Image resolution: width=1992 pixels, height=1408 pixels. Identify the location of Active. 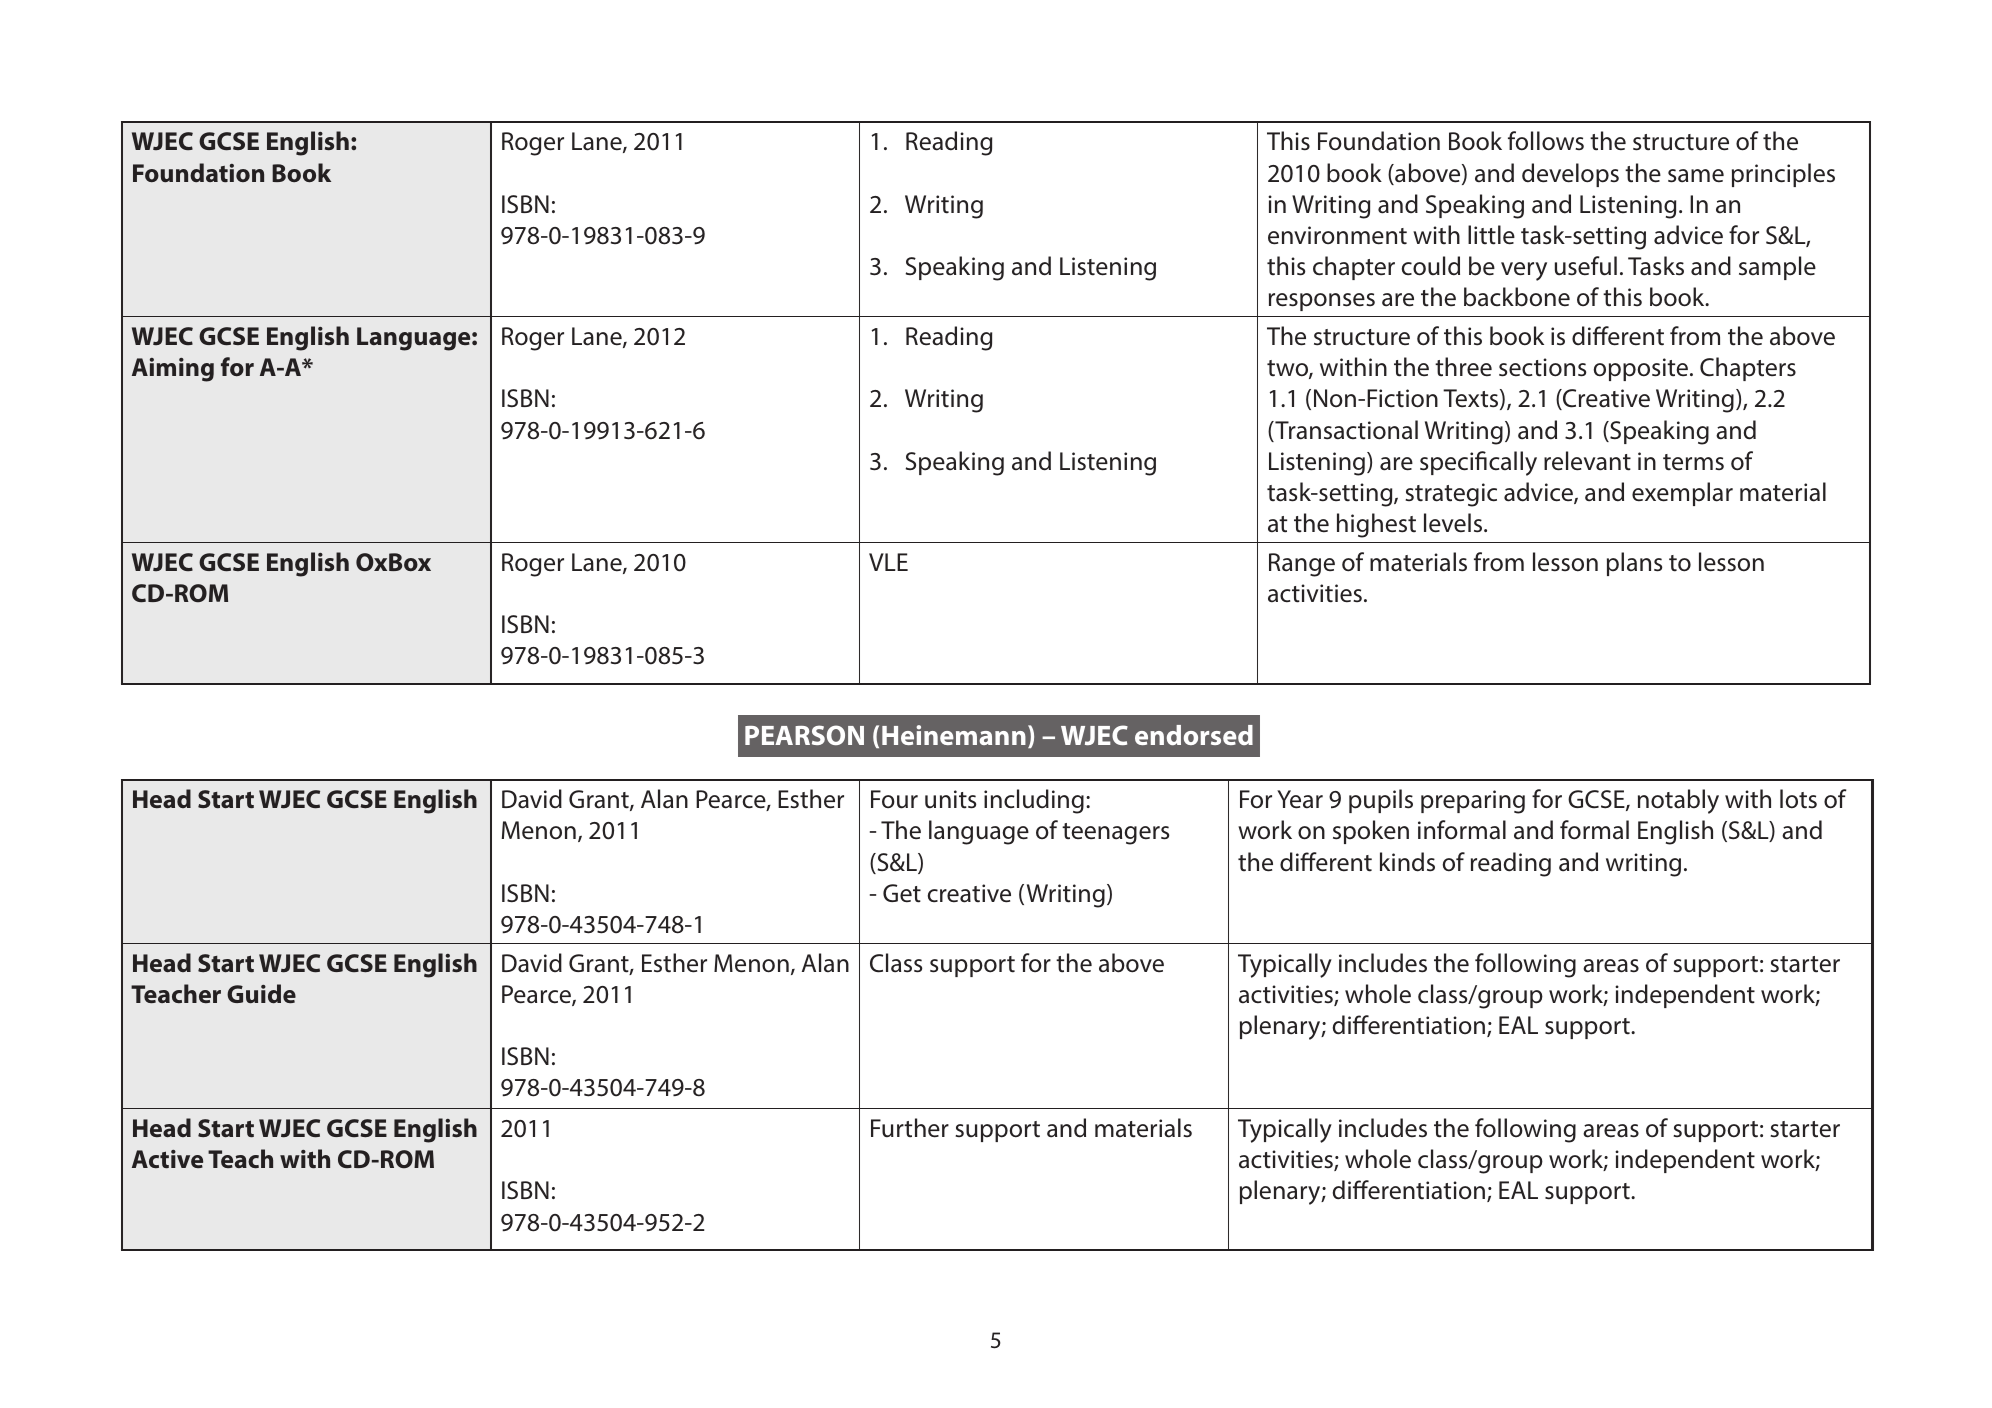
(167, 1159).
